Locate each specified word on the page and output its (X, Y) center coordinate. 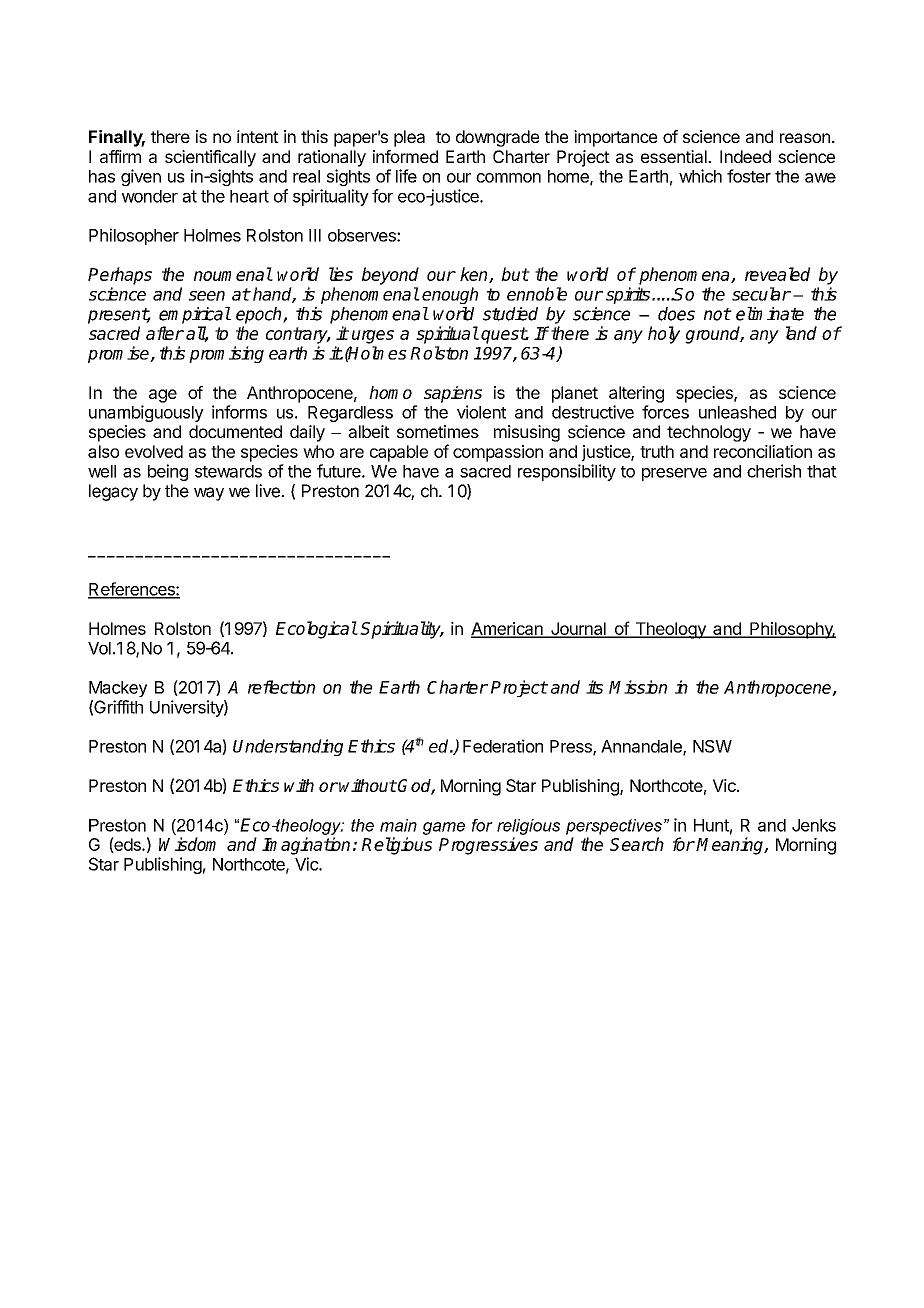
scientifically (210, 158)
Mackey (118, 689)
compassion (498, 453)
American (508, 629)
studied (510, 314)
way (209, 494)
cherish (774, 471)
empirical (195, 315)
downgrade (497, 138)
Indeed (745, 156)
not (717, 314)
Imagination (306, 846)
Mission (638, 687)
